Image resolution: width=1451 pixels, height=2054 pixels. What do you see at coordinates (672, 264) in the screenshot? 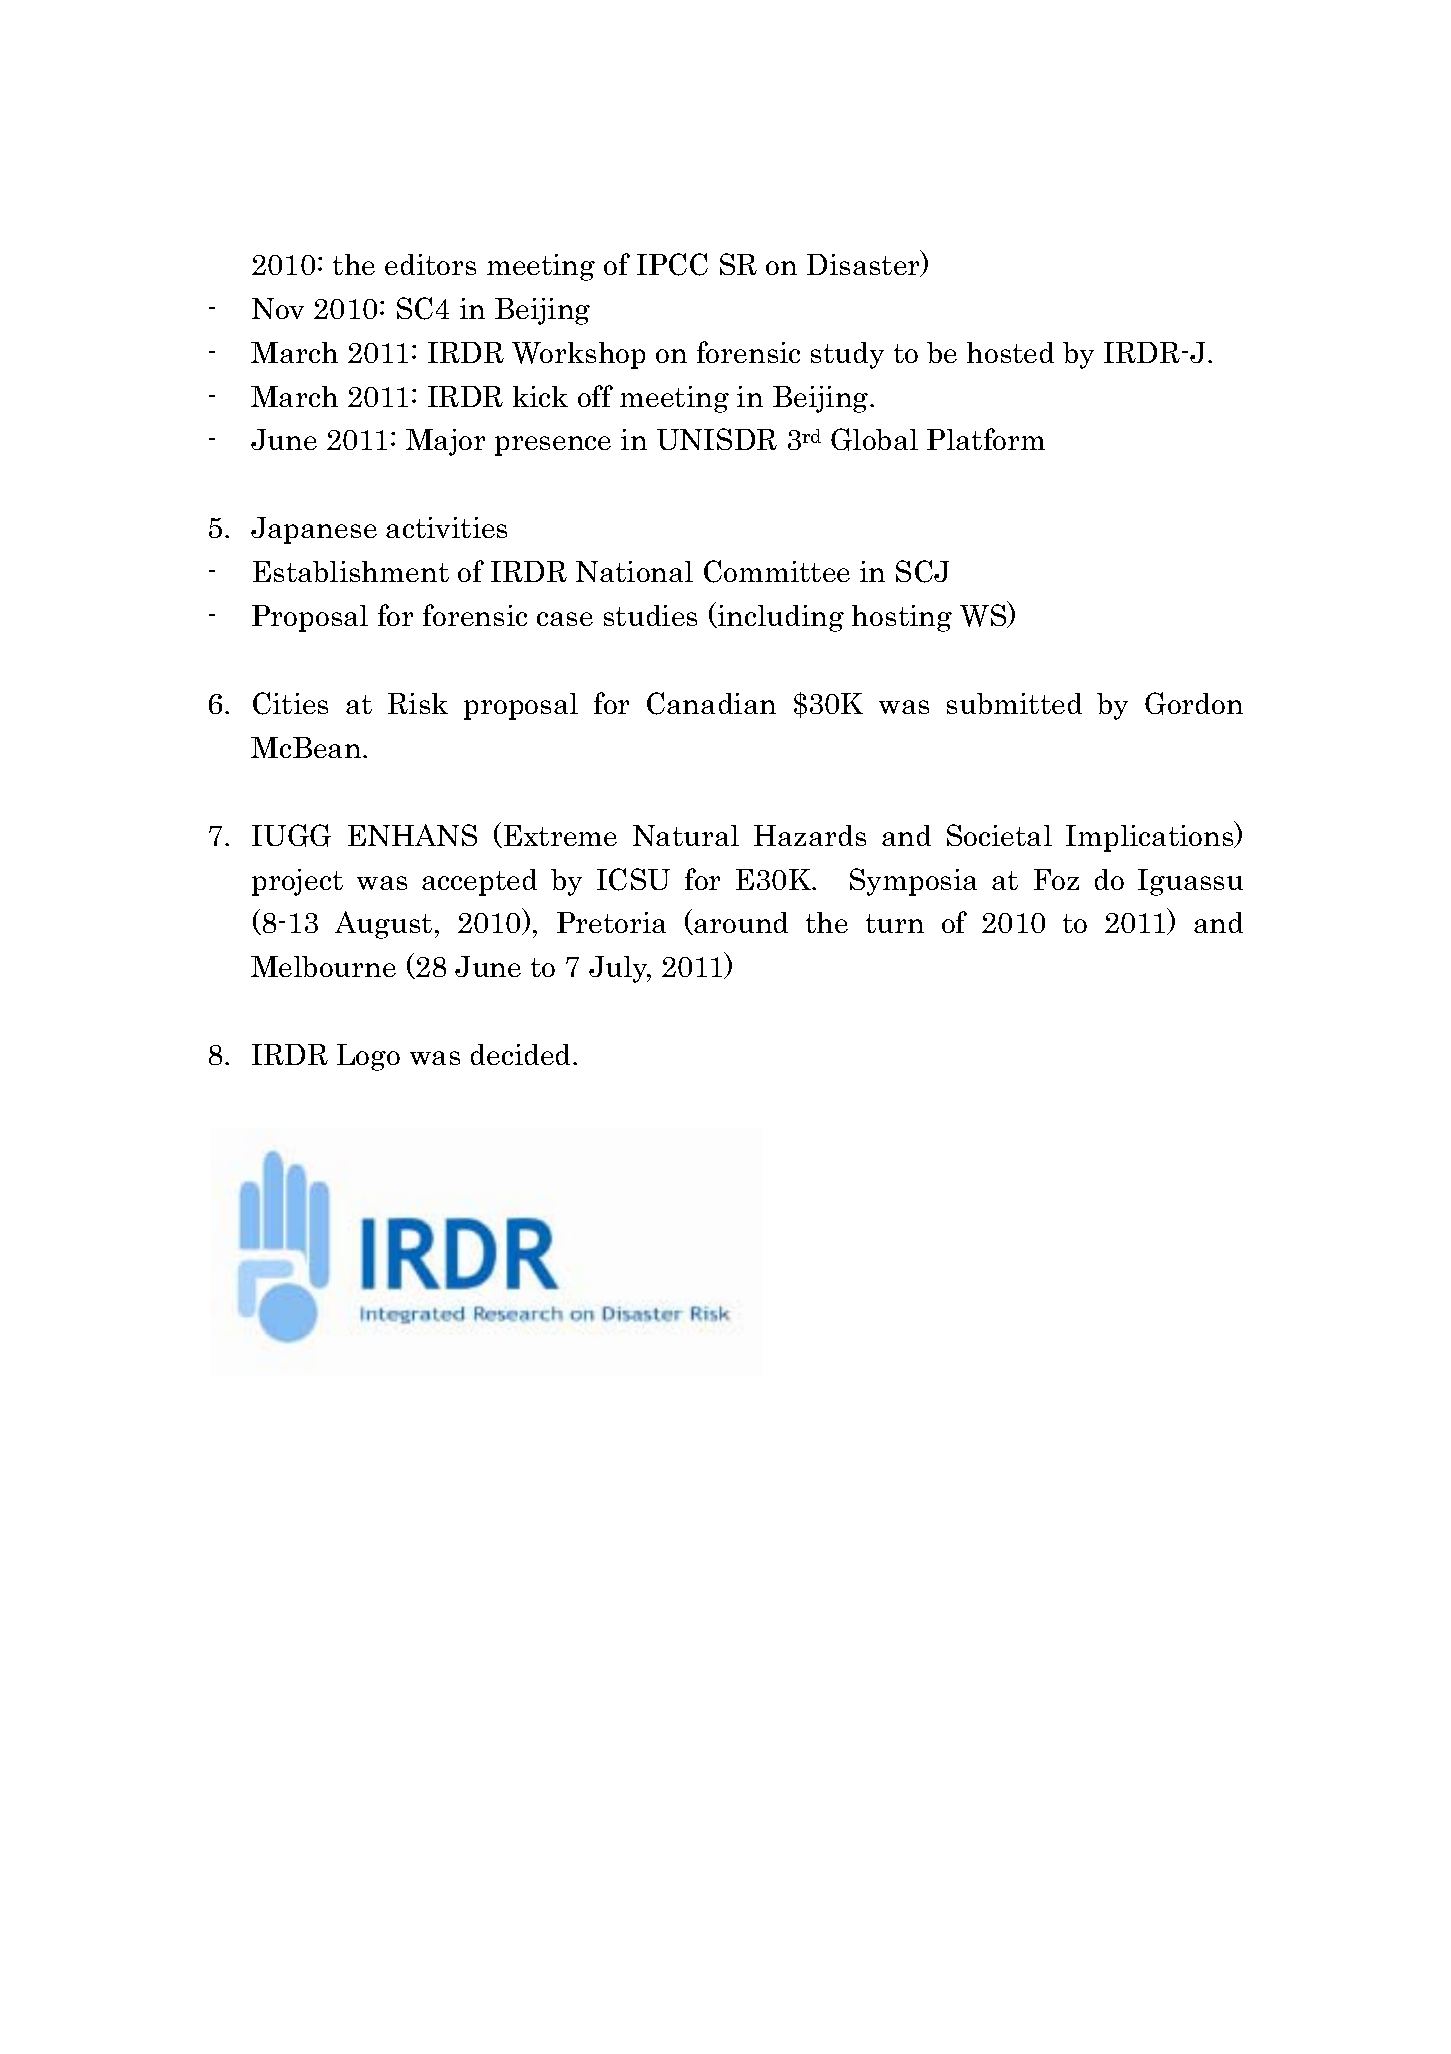
I see `IPCC` at bounding box center [672, 264].
